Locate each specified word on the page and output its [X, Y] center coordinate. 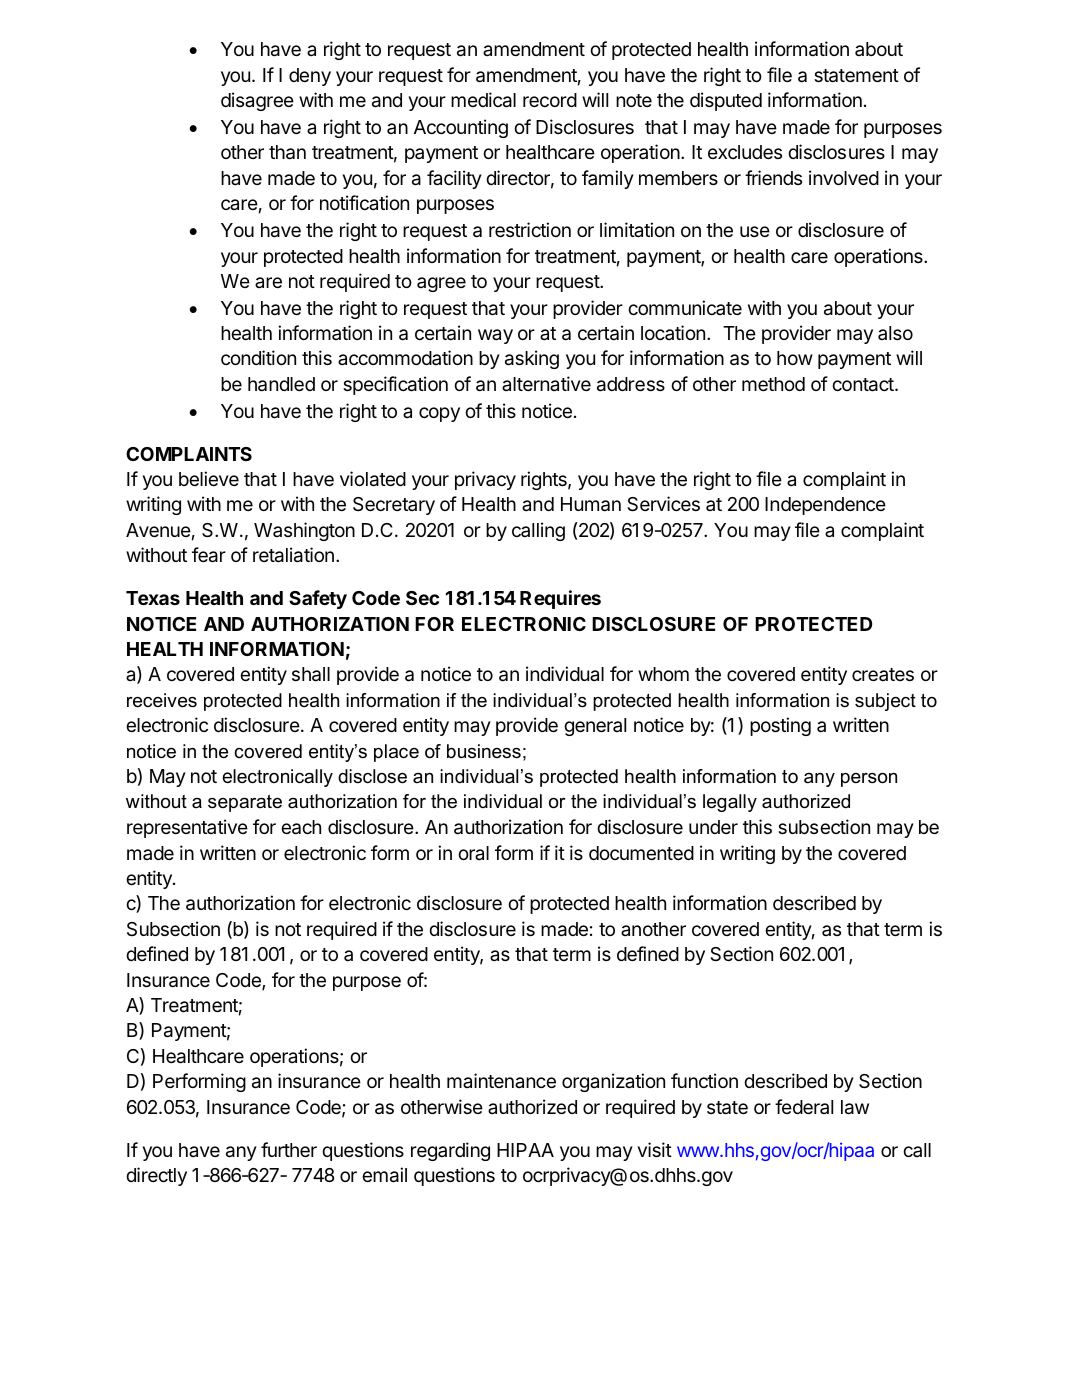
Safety [318, 599]
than [287, 152]
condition [258, 357]
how [795, 358]
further [289, 1149]
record [550, 100]
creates [883, 674]
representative [187, 828]
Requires [560, 599]
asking [532, 359]
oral [473, 853]
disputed [726, 101]
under [713, 827]
